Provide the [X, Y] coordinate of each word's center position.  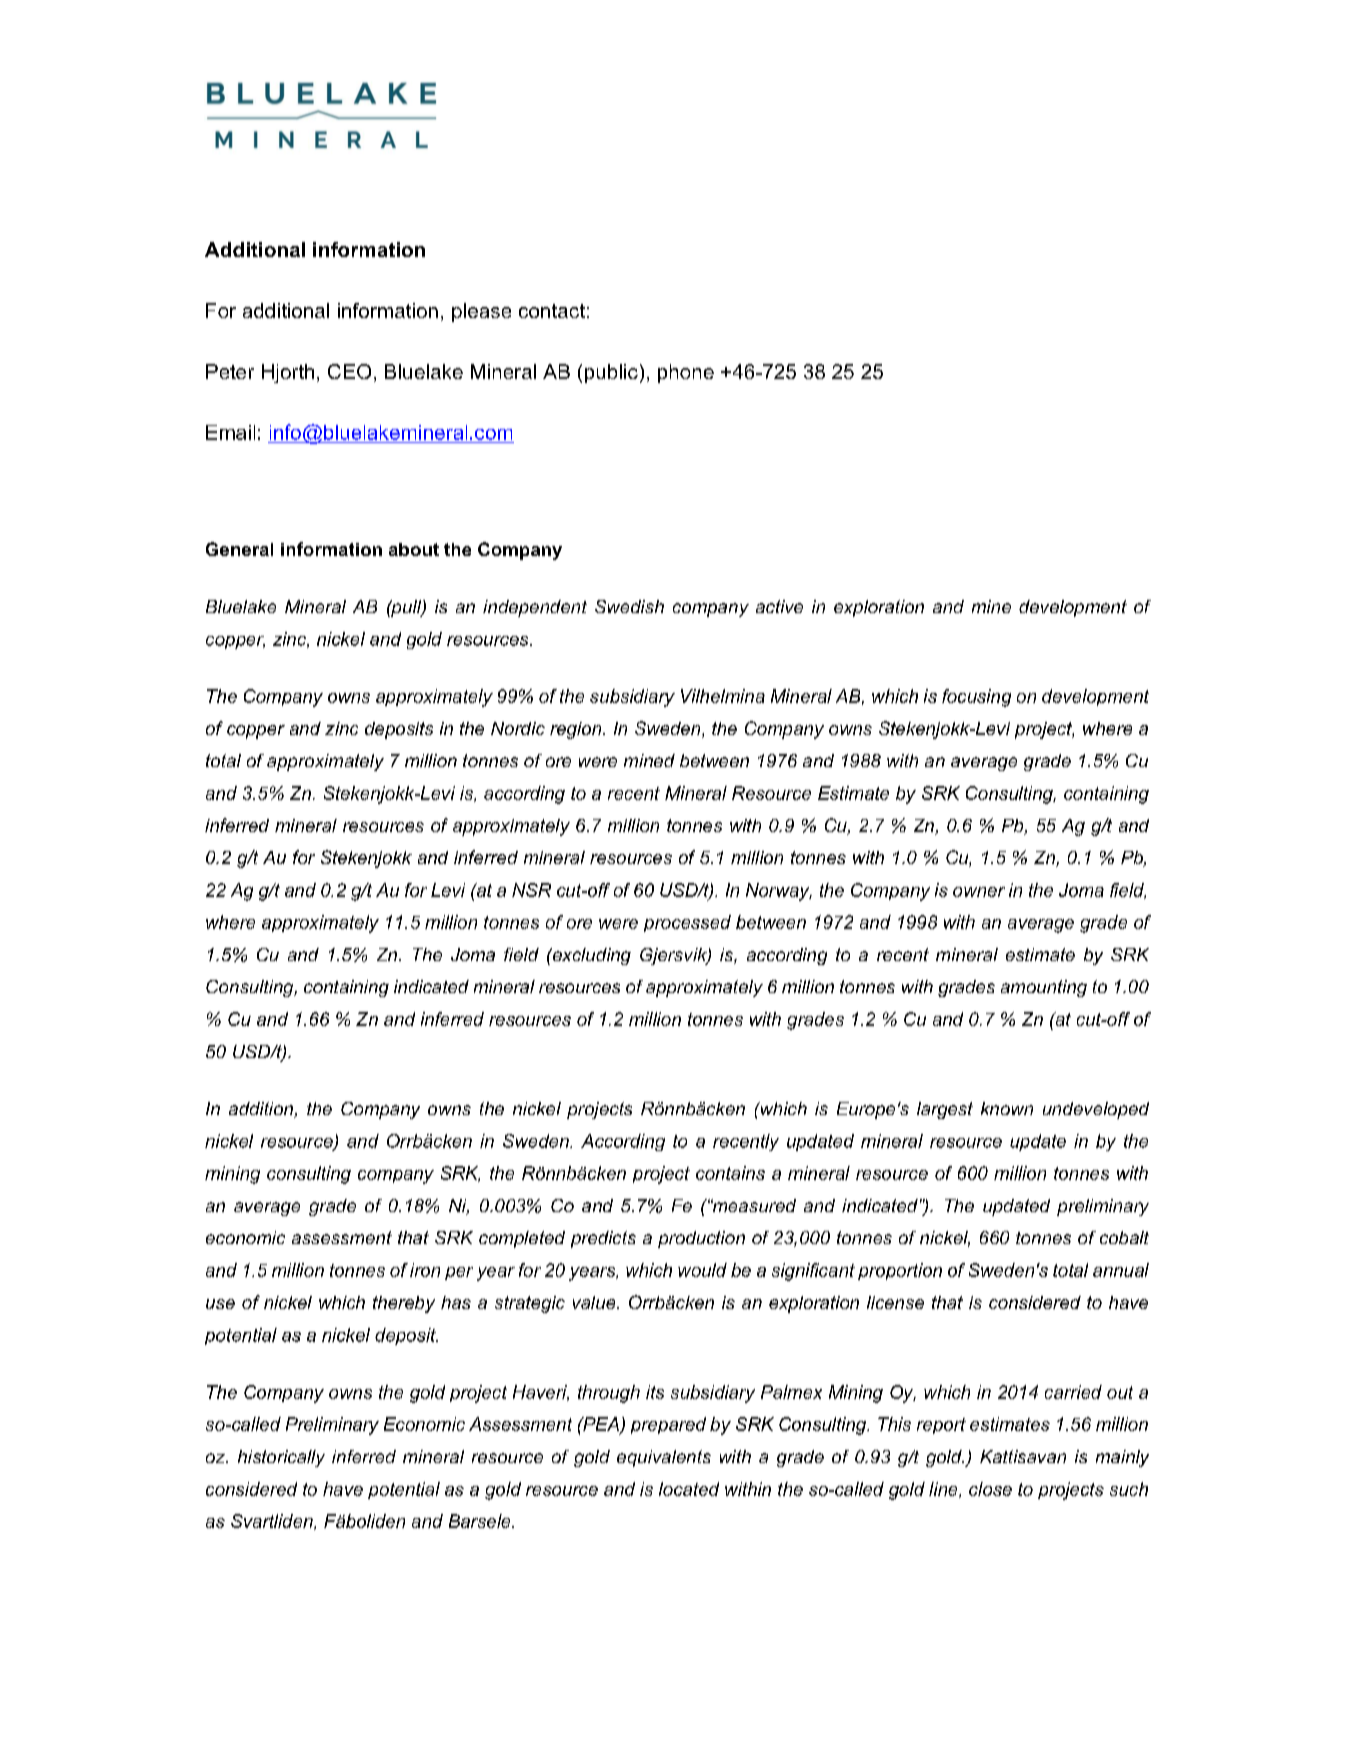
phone [686, 373]
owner [979, 892]
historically [281, 1458]
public [611, 373]
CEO [349, 371]
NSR [531, 890]
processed [687, 923]
